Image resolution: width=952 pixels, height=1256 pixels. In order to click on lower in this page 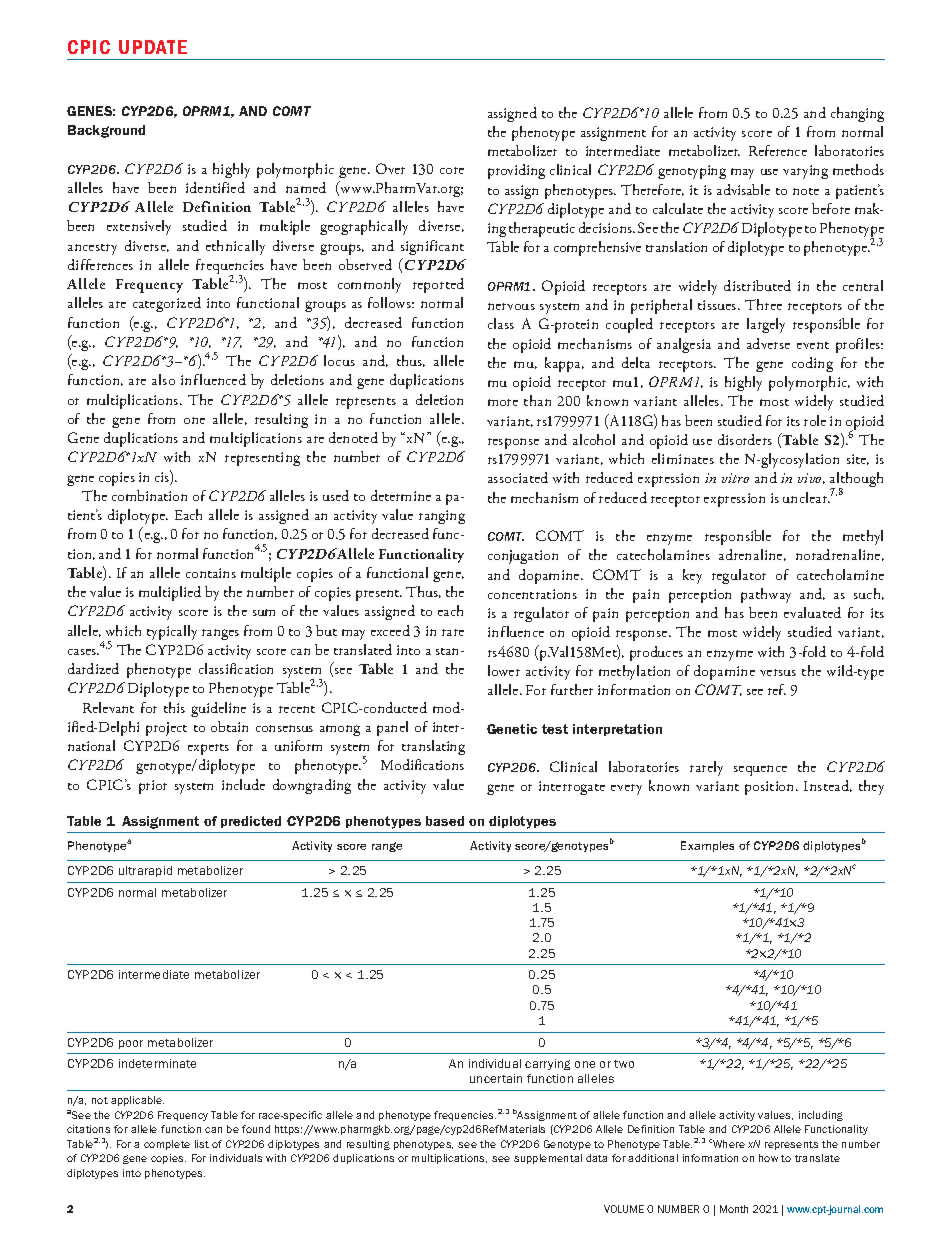, I will do `click(504, 670)`.
